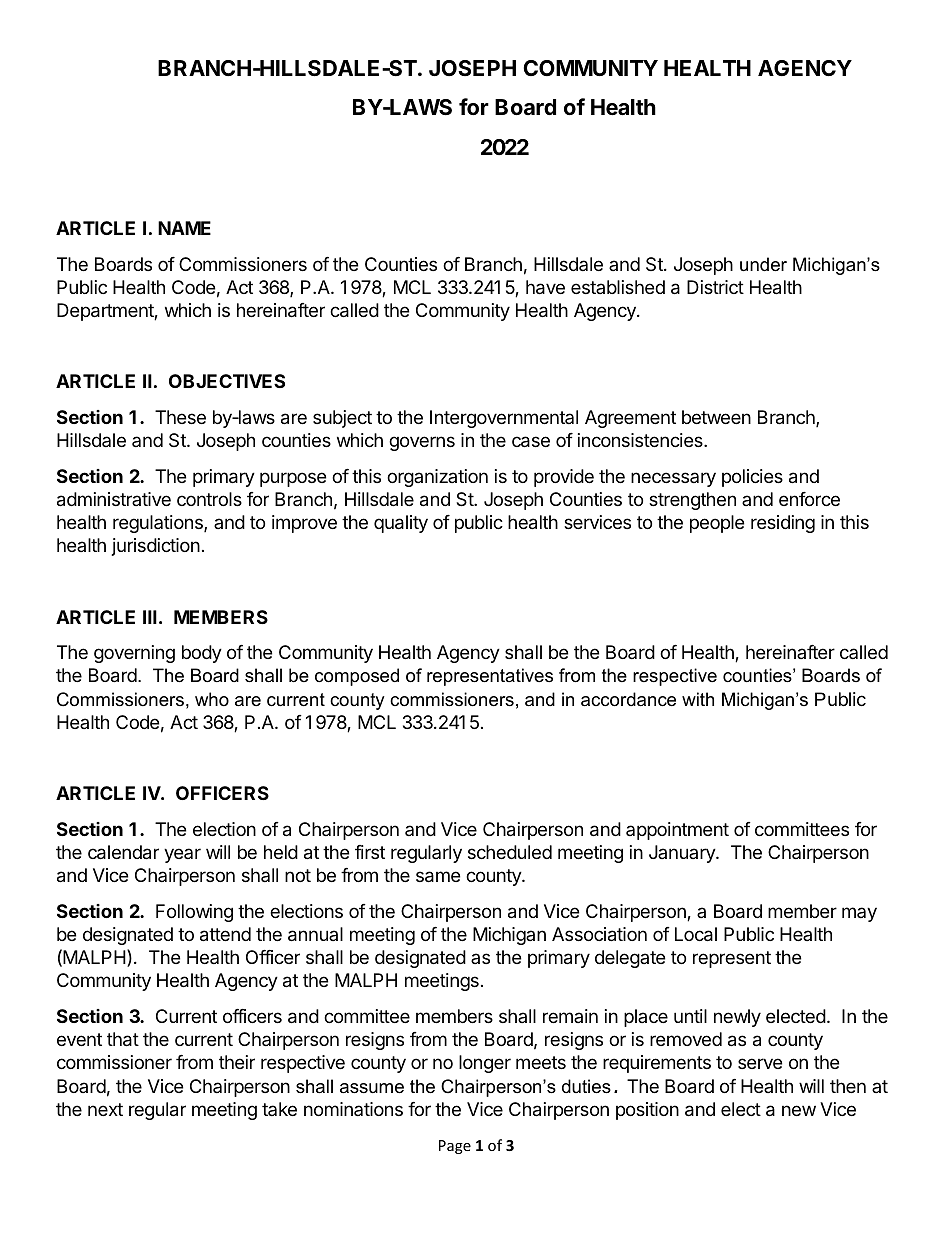 The height and width of the page is (1233, 952). I want to click on organization, so click(437, 478).
